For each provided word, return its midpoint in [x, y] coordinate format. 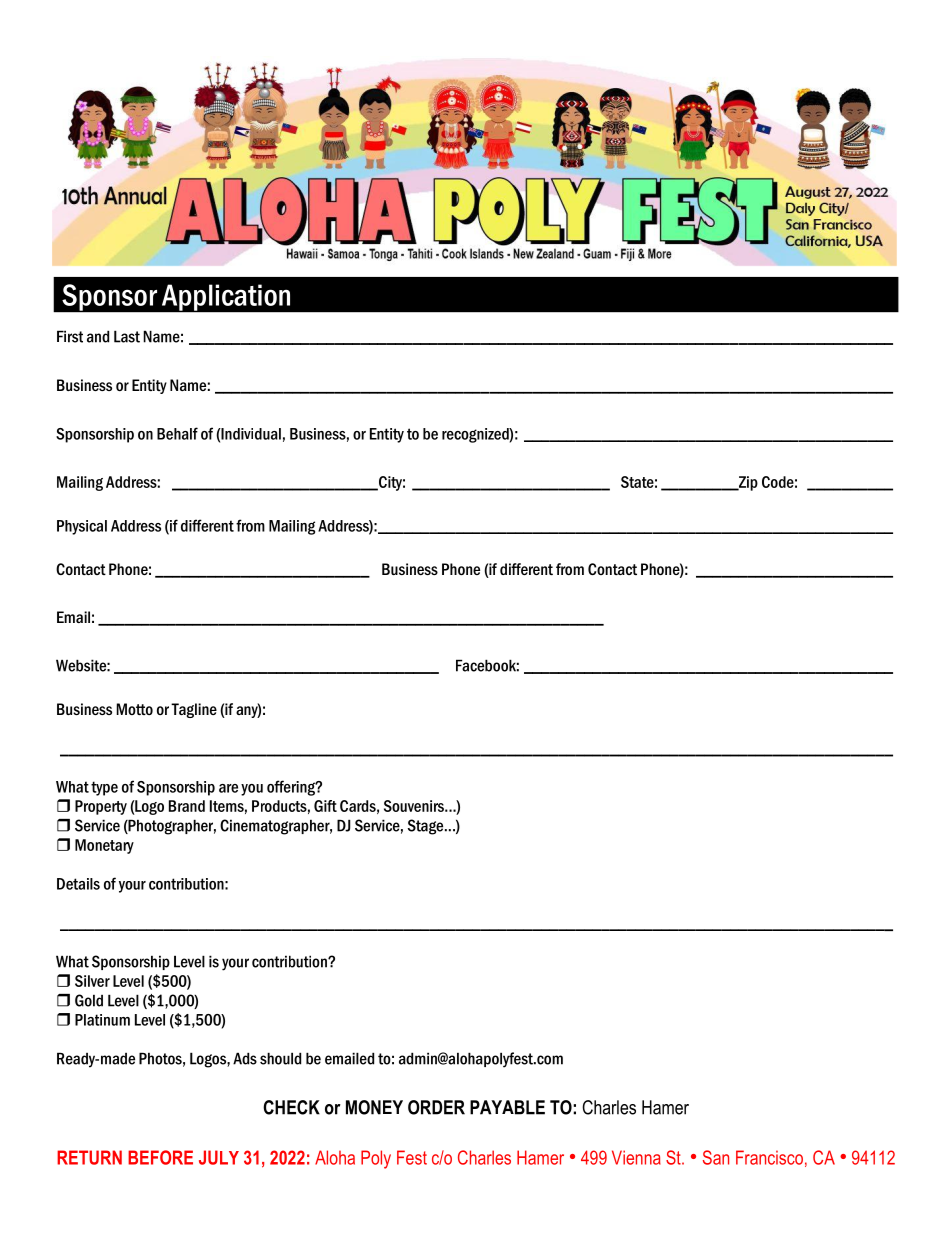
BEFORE [160, 1157]
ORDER [436, 1107]
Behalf [177, 433]
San [716, 1157]
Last [127, 336]
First [70, 336]
